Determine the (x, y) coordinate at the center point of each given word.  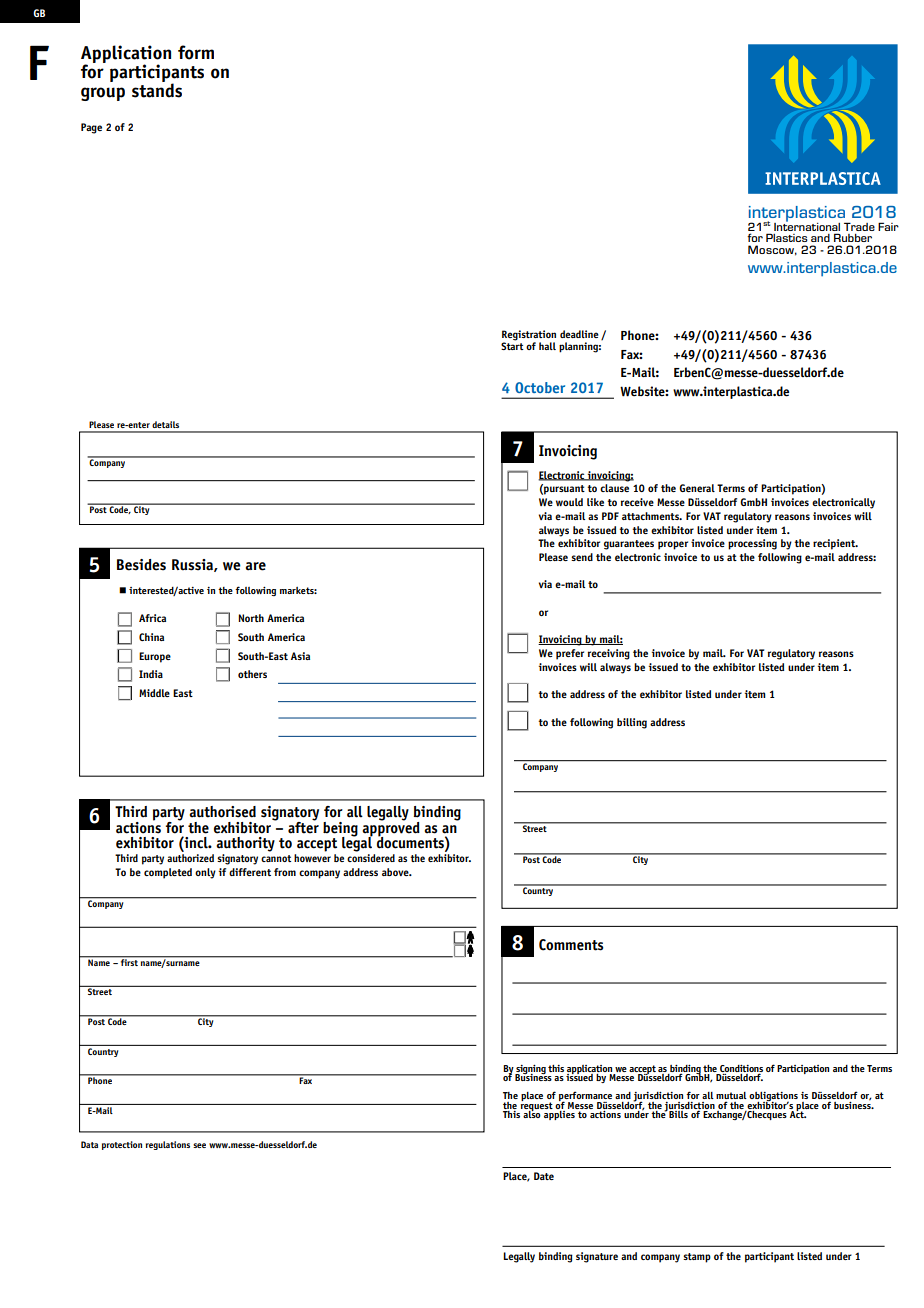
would (569, 502)
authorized (190, 858)
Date (544, 1176)
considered (371, 858)
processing (752, 544)
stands (157, 89)
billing (632, 723)
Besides (141, 565)
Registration (529, 336)
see (199, 1145)
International (807, 225)
